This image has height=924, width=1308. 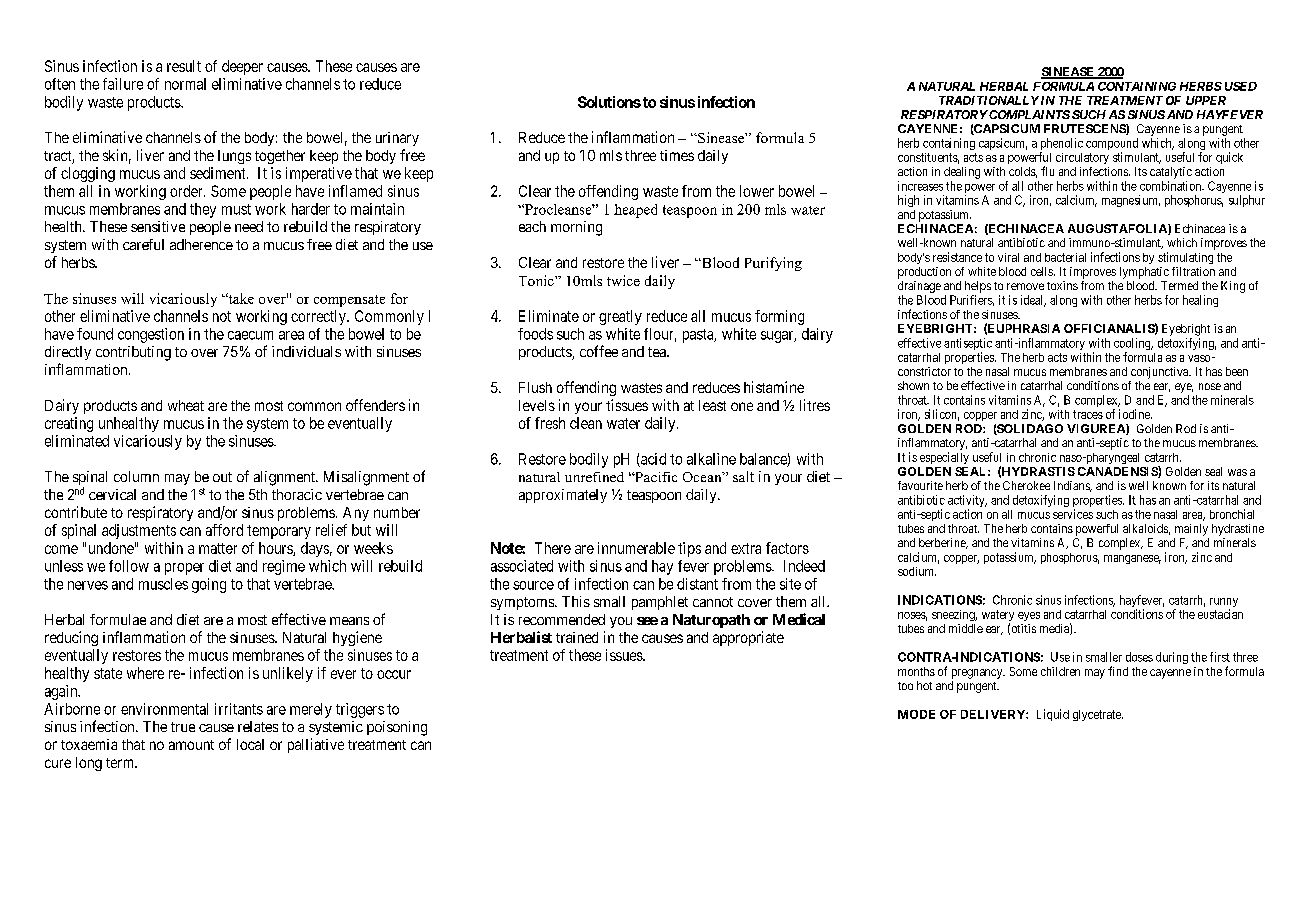 What do you see at coordinates (185, 84) in the image?
I see `normal` at bounding box center [185, 84].
